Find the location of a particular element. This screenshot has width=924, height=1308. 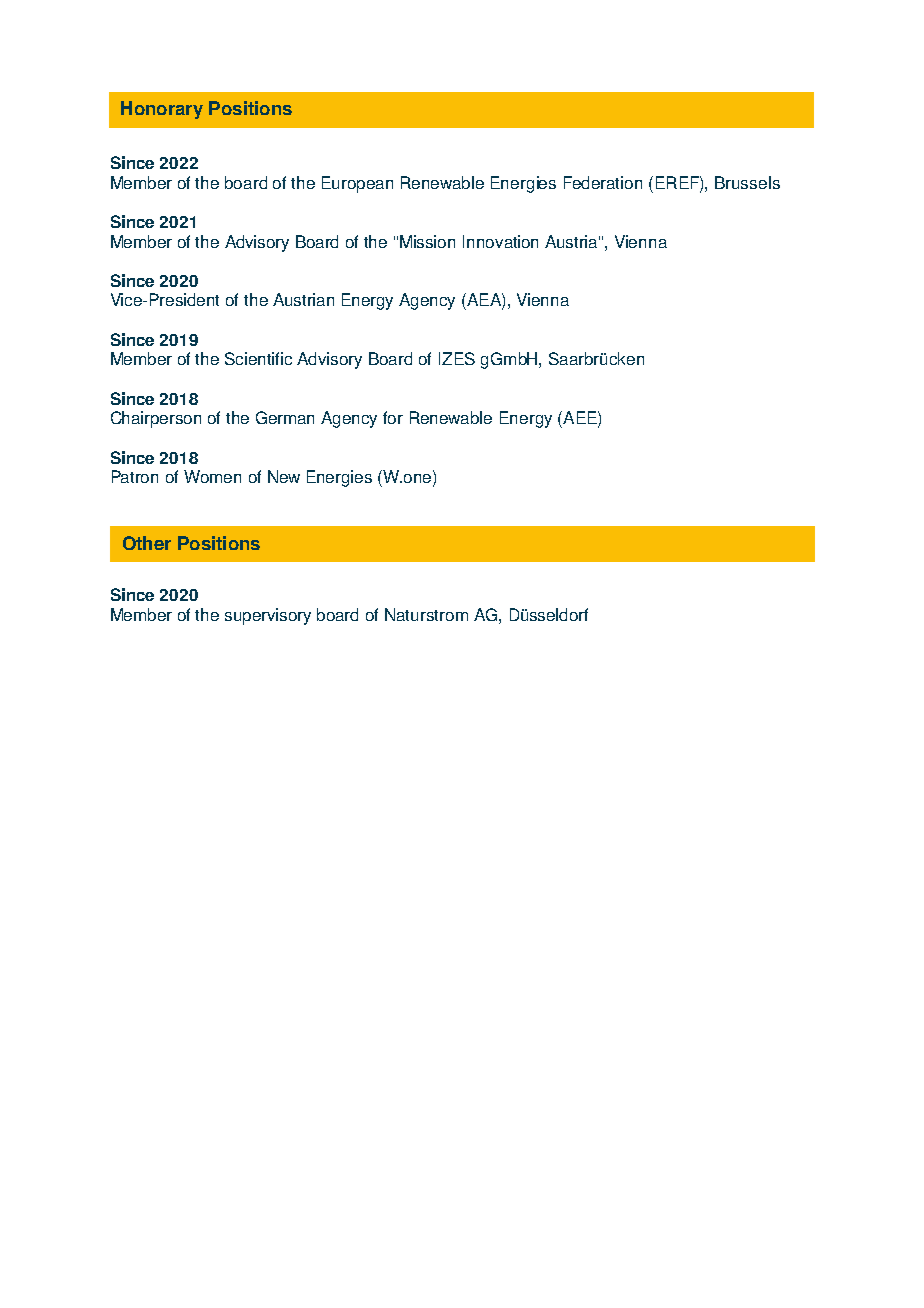

Innovation is located at coordinates (500, 241).
